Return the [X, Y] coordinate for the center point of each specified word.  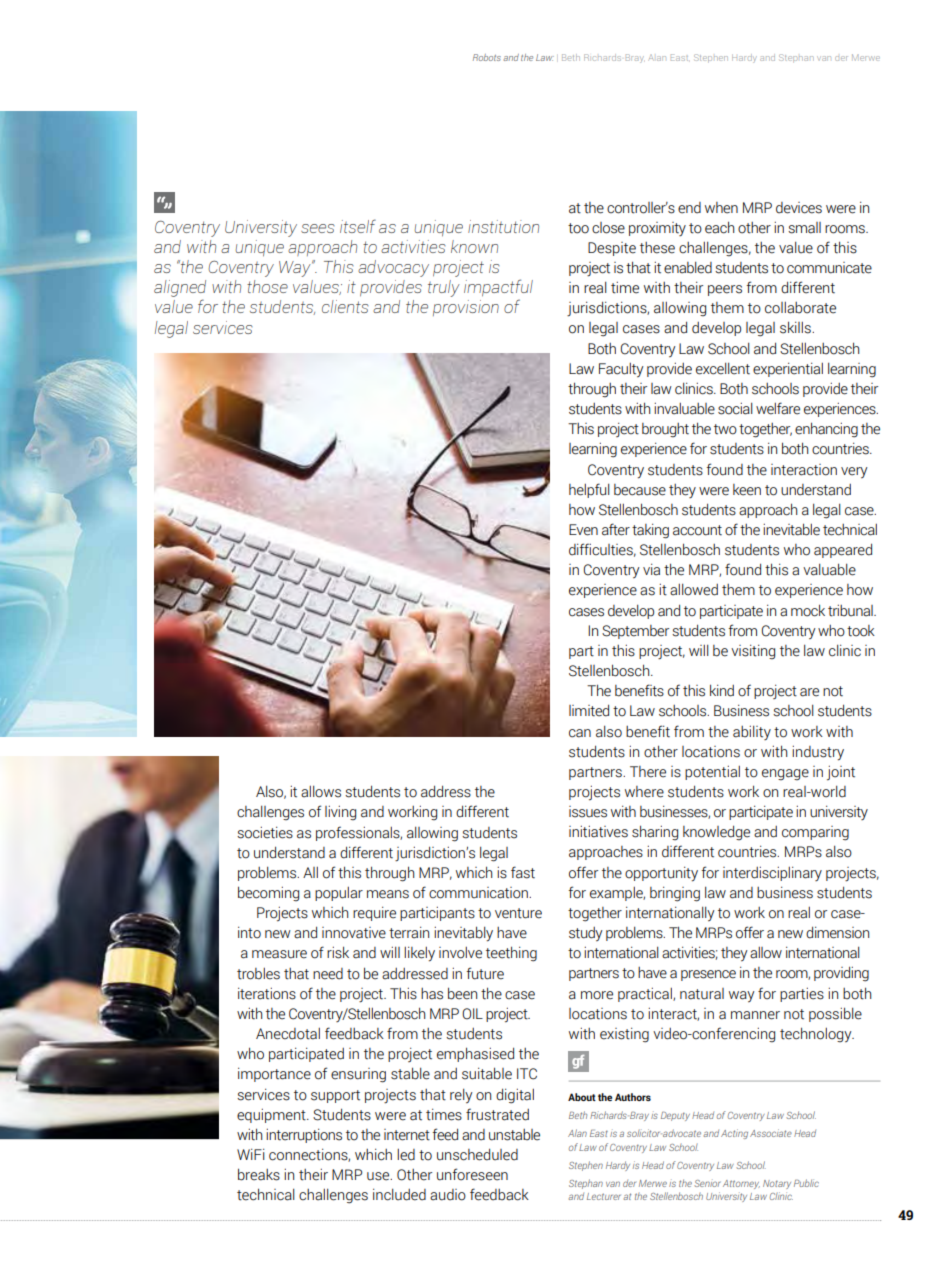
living [340, 813]
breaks [259, 1174]
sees [318, 228]
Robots [487, 57]
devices [799, 208]
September [635, 632]
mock [808, 610]
